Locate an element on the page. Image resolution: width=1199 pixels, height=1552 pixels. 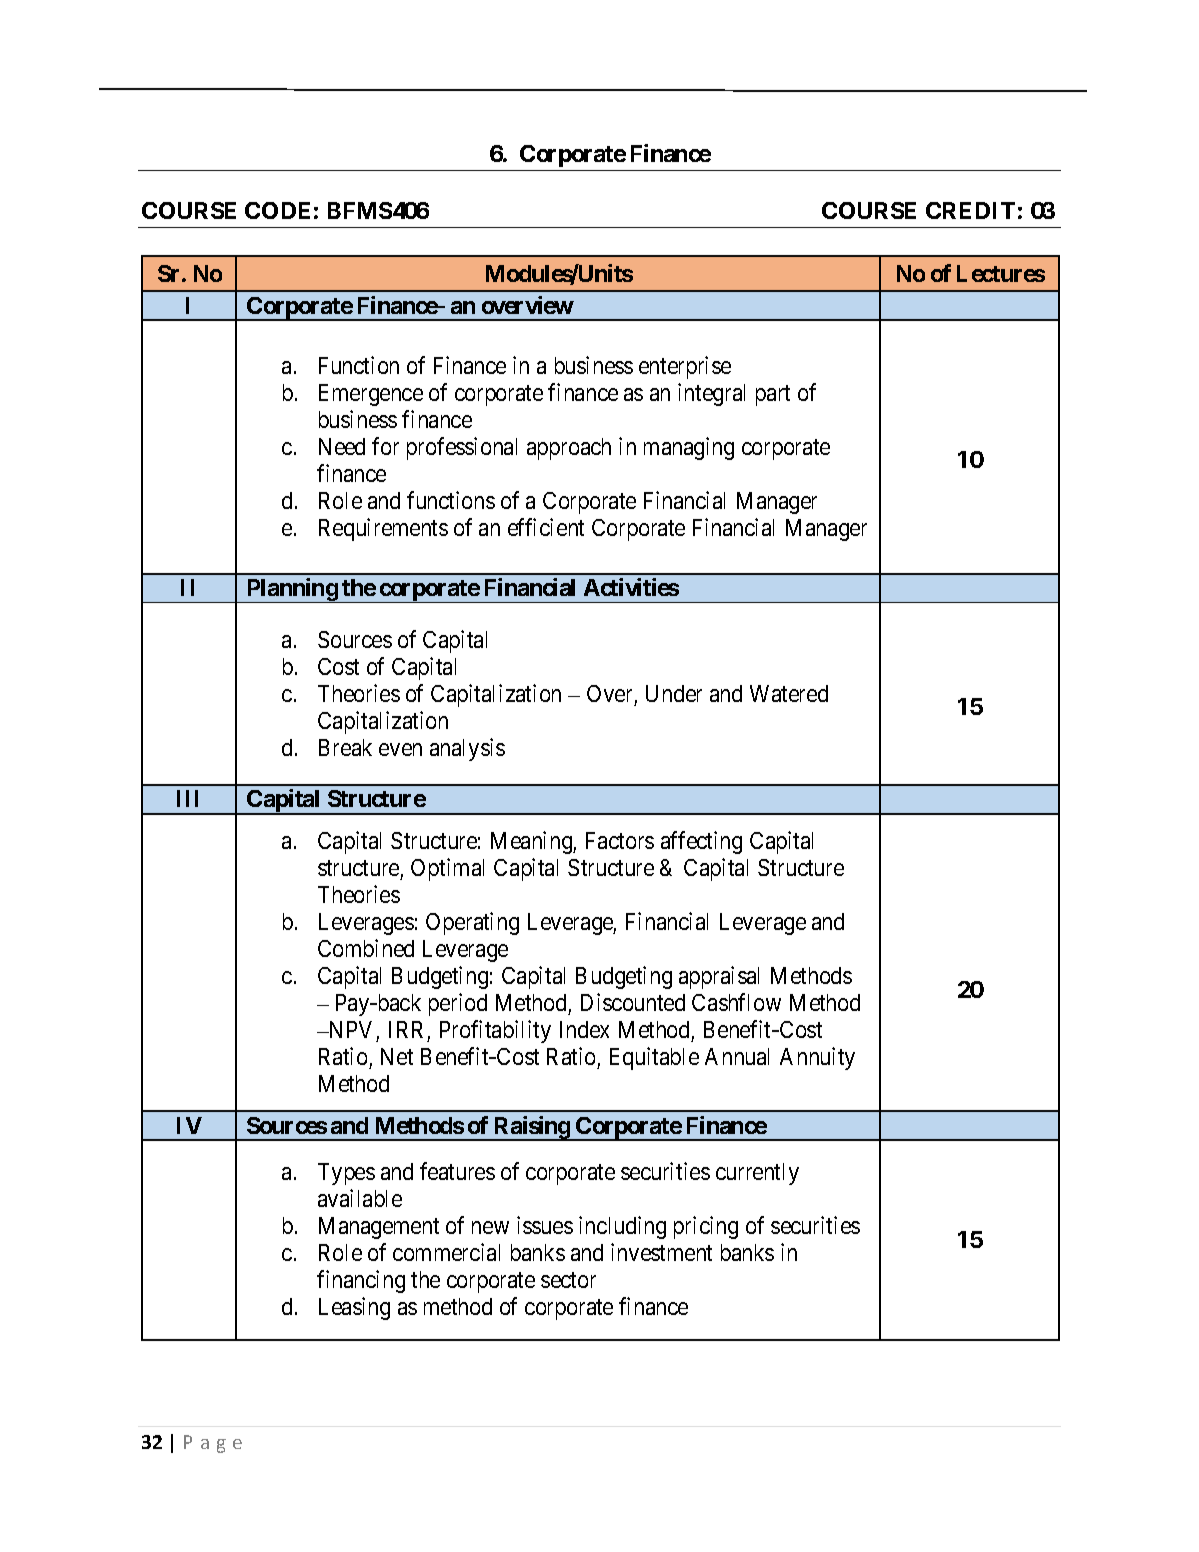
Break is located at coordinates (345, 747).
